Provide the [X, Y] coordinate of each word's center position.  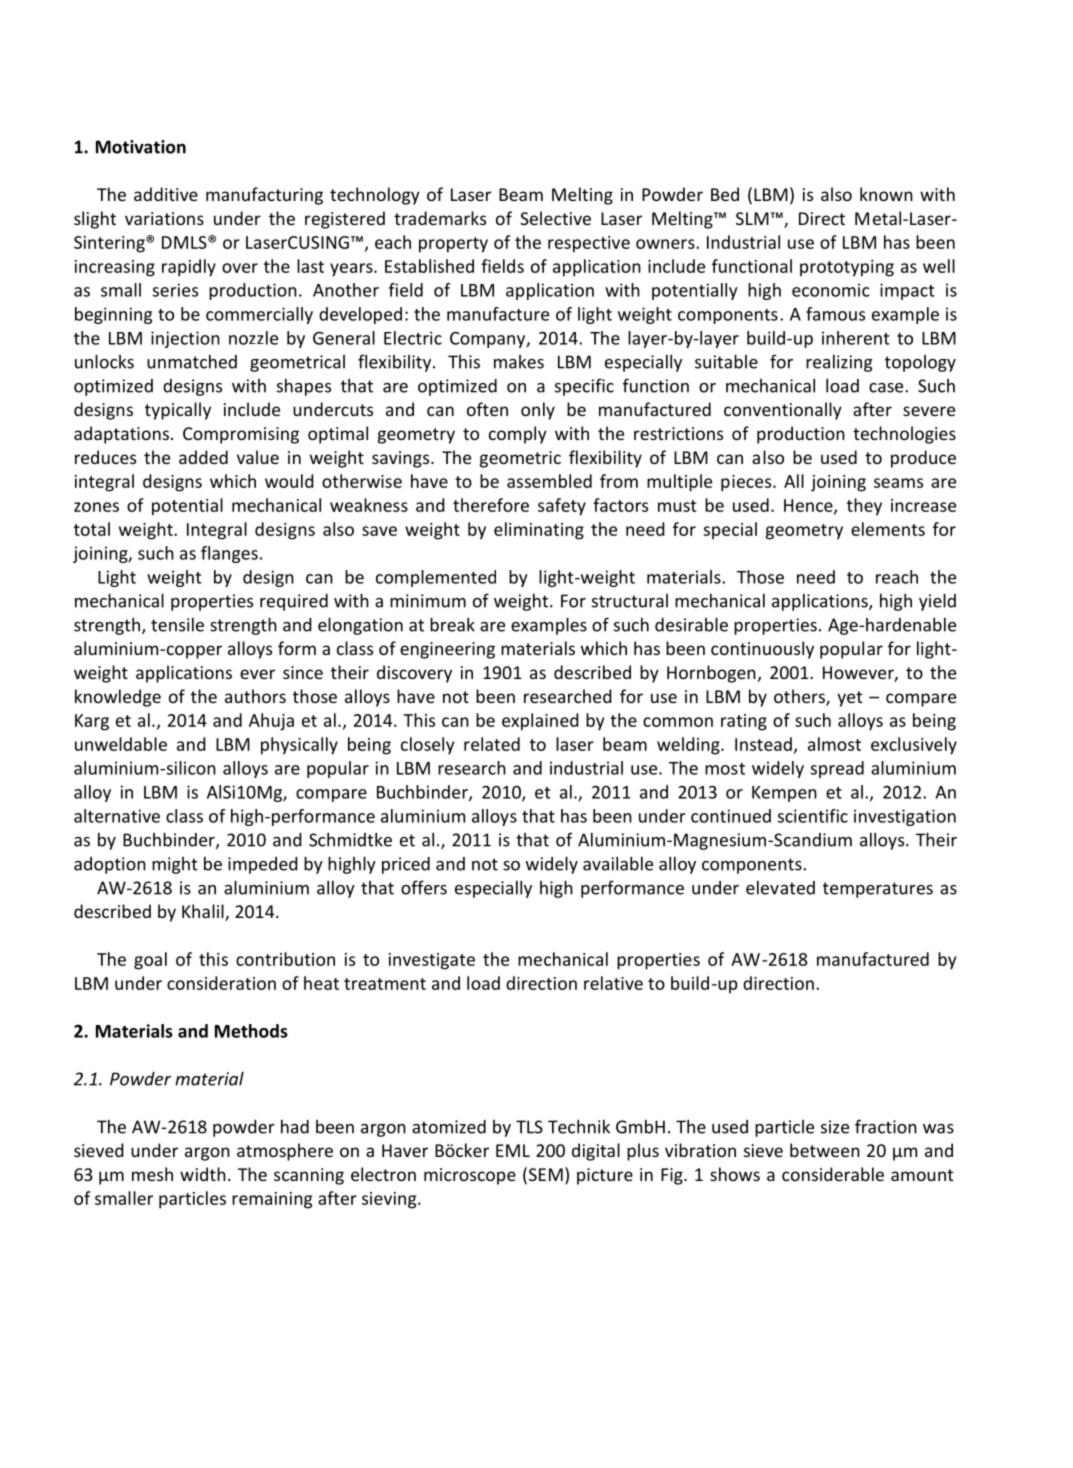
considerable [833, 1174]
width [203, 1174]
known [886, 194]
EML [513, 1150]
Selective [555, 218]
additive [166, 194]
